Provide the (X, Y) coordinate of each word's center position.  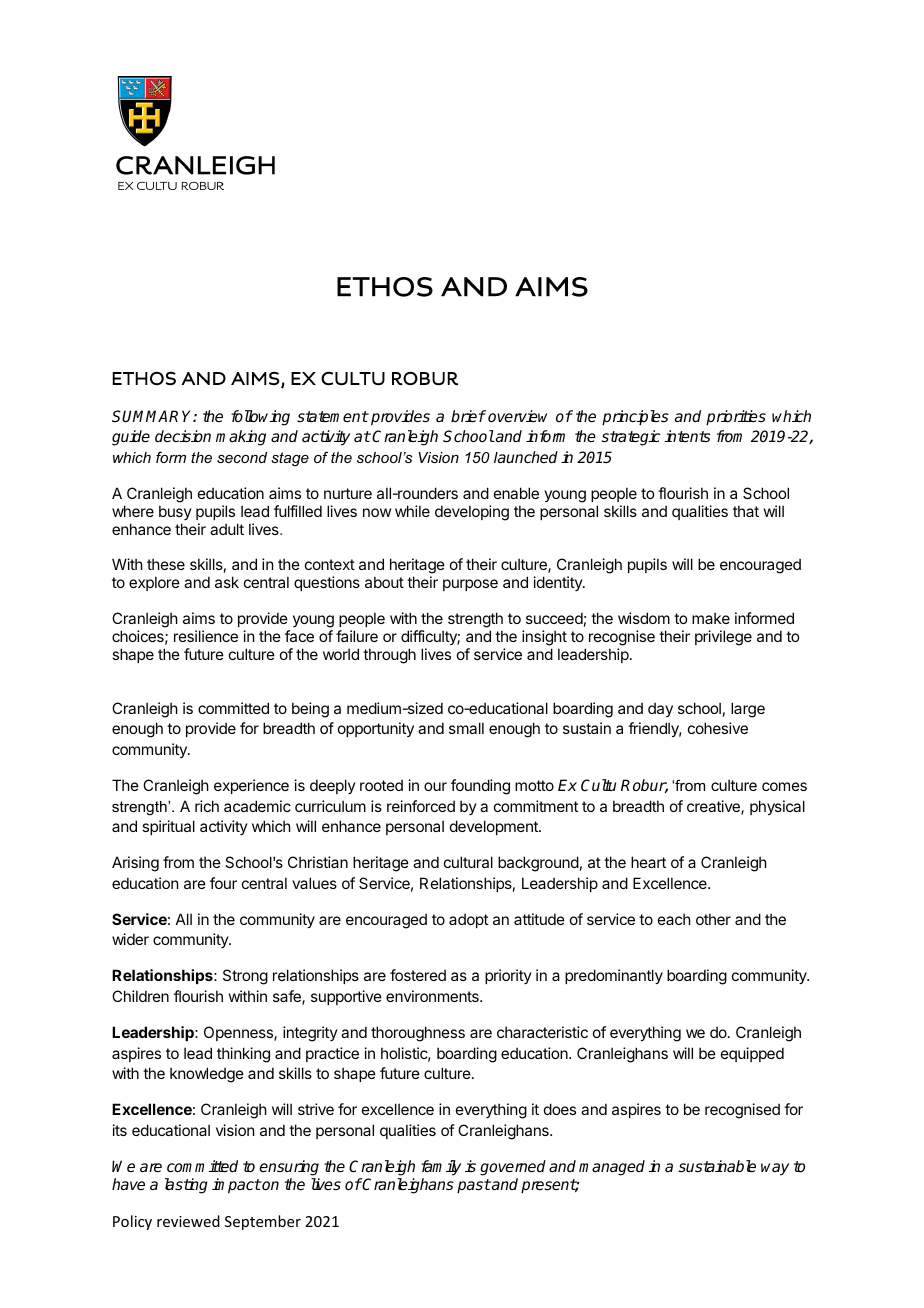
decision (183, 436)
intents (688, 436)
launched (526, 457)
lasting (186, 1186)
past (474, 1186)
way (775, 1169)
